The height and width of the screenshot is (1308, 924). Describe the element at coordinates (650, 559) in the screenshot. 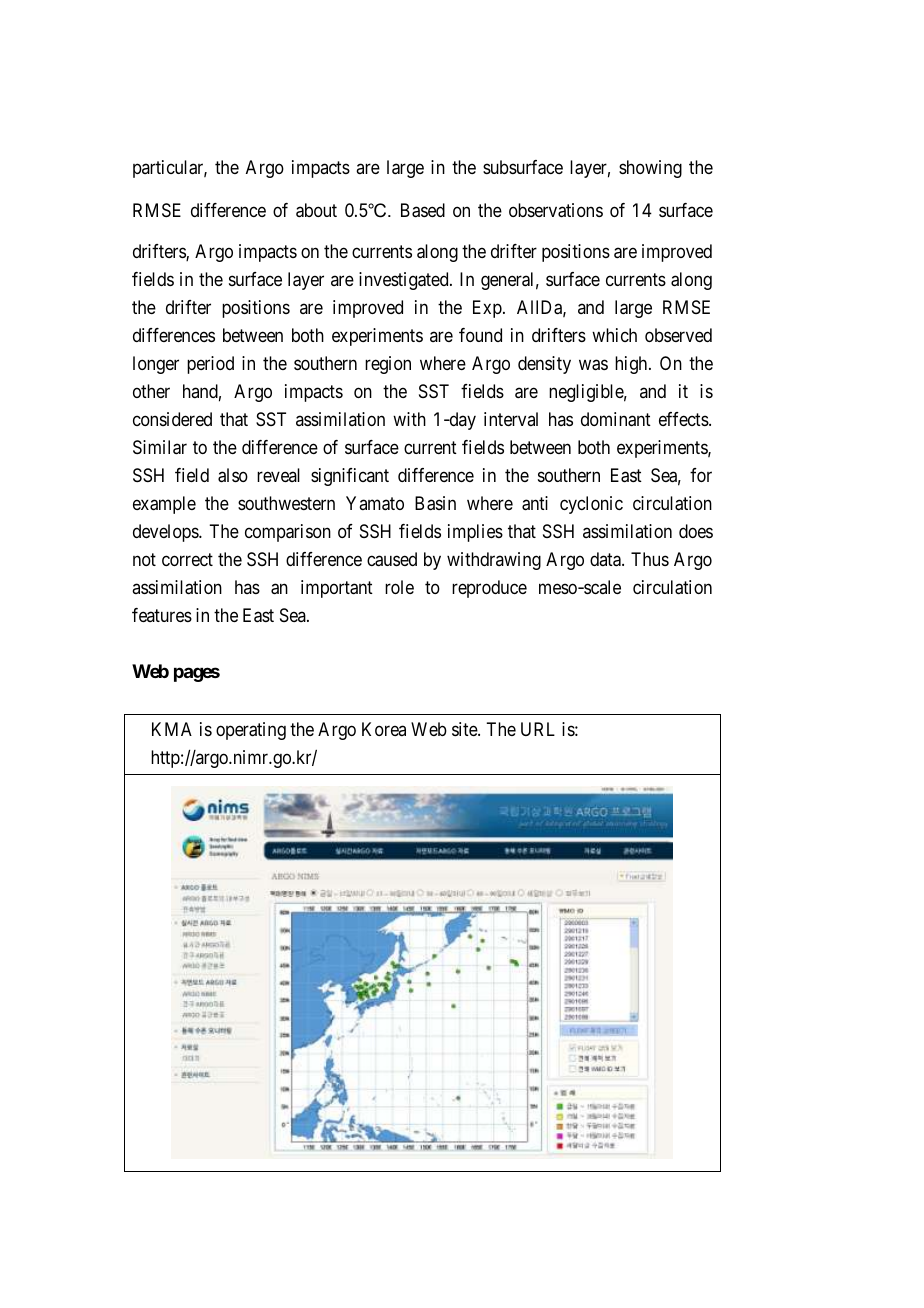

I see `Thus` at that location.
